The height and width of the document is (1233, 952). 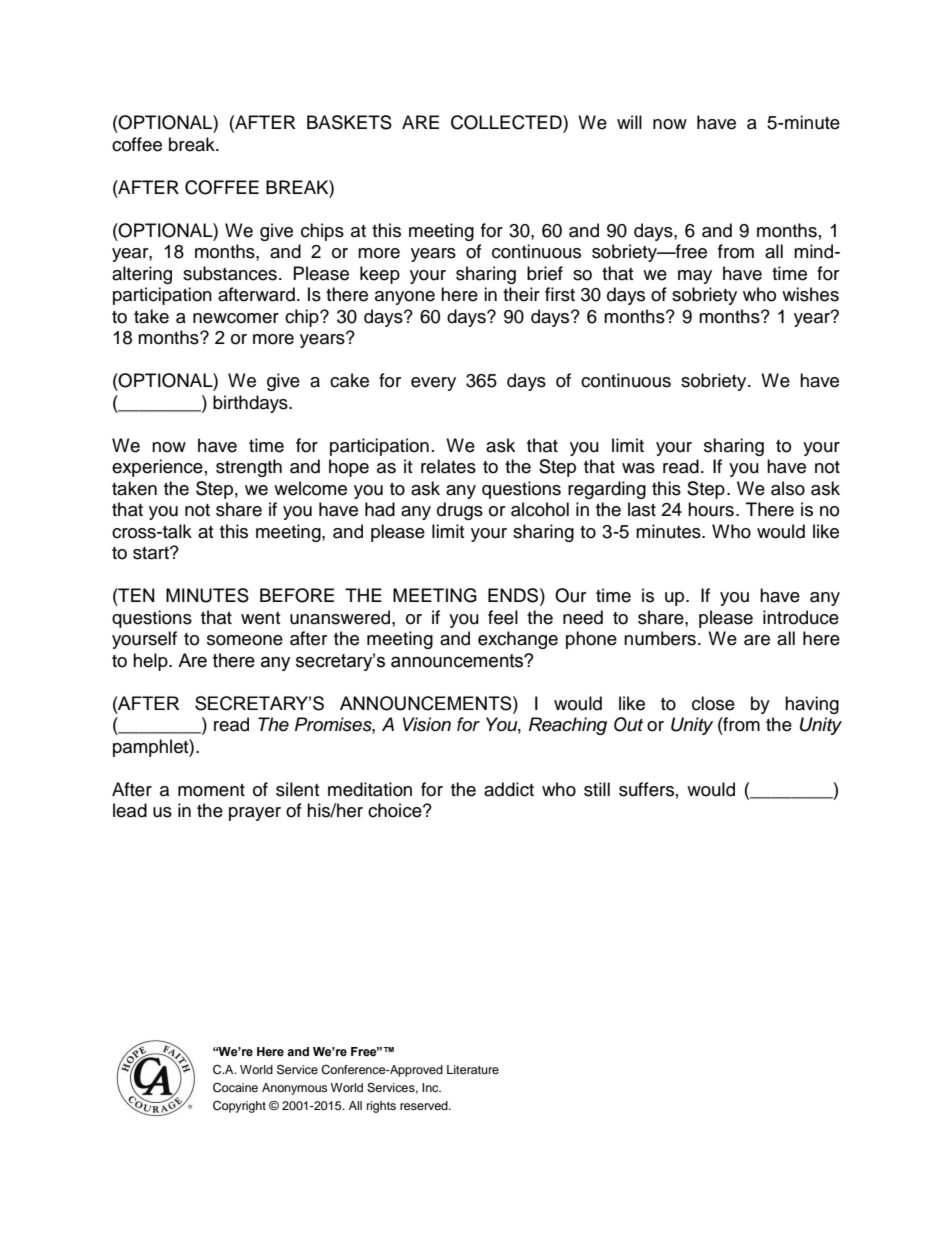 What do you see at coordinates (236, 318) in the document?
I see `newcomer` at bounding box center [236, 318].
